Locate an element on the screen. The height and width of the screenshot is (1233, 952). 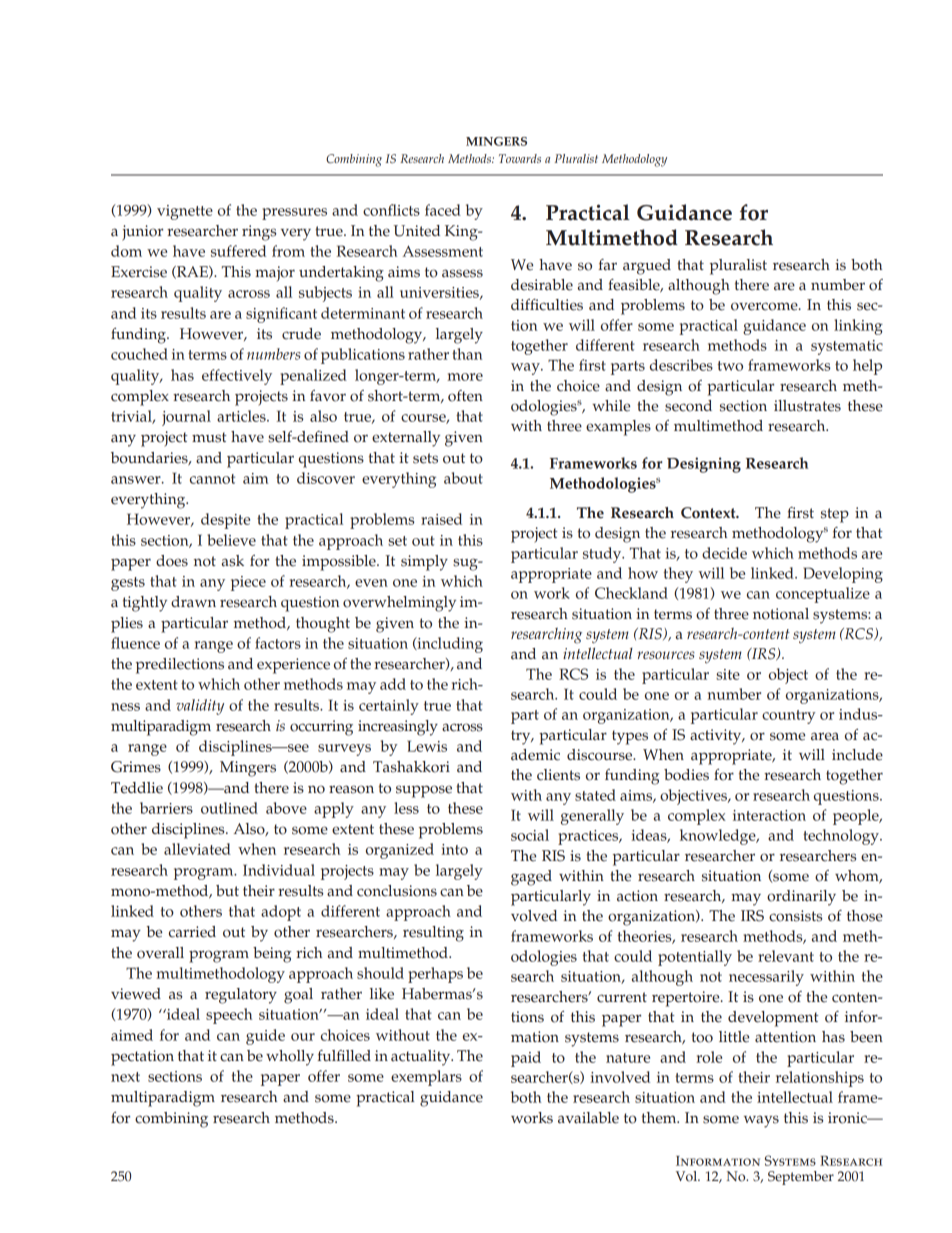
exemplars is located at coordinates (426, 1078).
